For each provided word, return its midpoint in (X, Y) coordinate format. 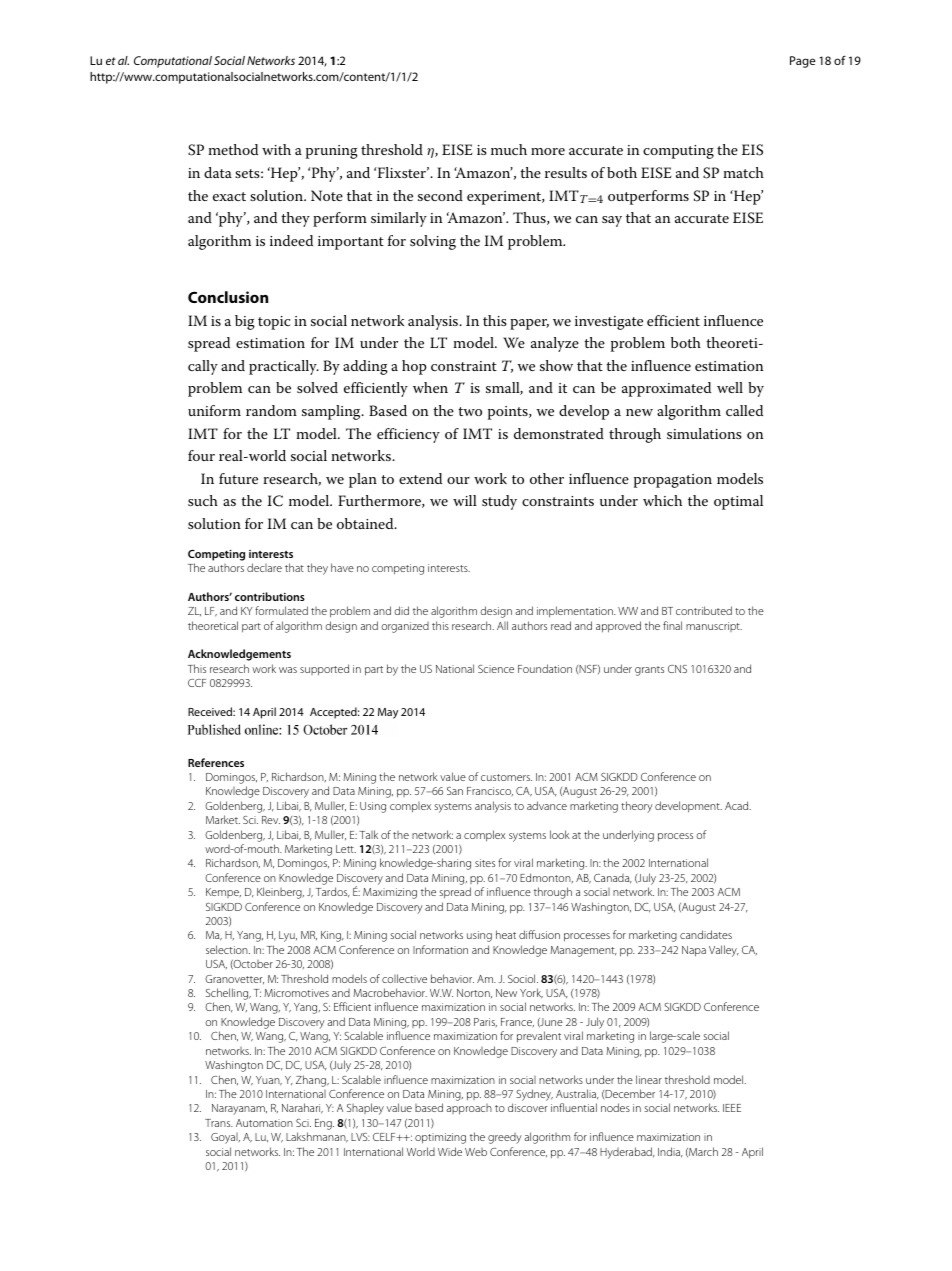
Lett (346, 849)
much (509, 149)
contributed (704, 610)
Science (496, 669)
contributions (270, 596)
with (276, 149)
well (730, 387)
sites (485, 863)
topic (274, 323)
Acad (738, 805)
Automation (264, 1123)
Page (802, 62)
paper (529, 324)
